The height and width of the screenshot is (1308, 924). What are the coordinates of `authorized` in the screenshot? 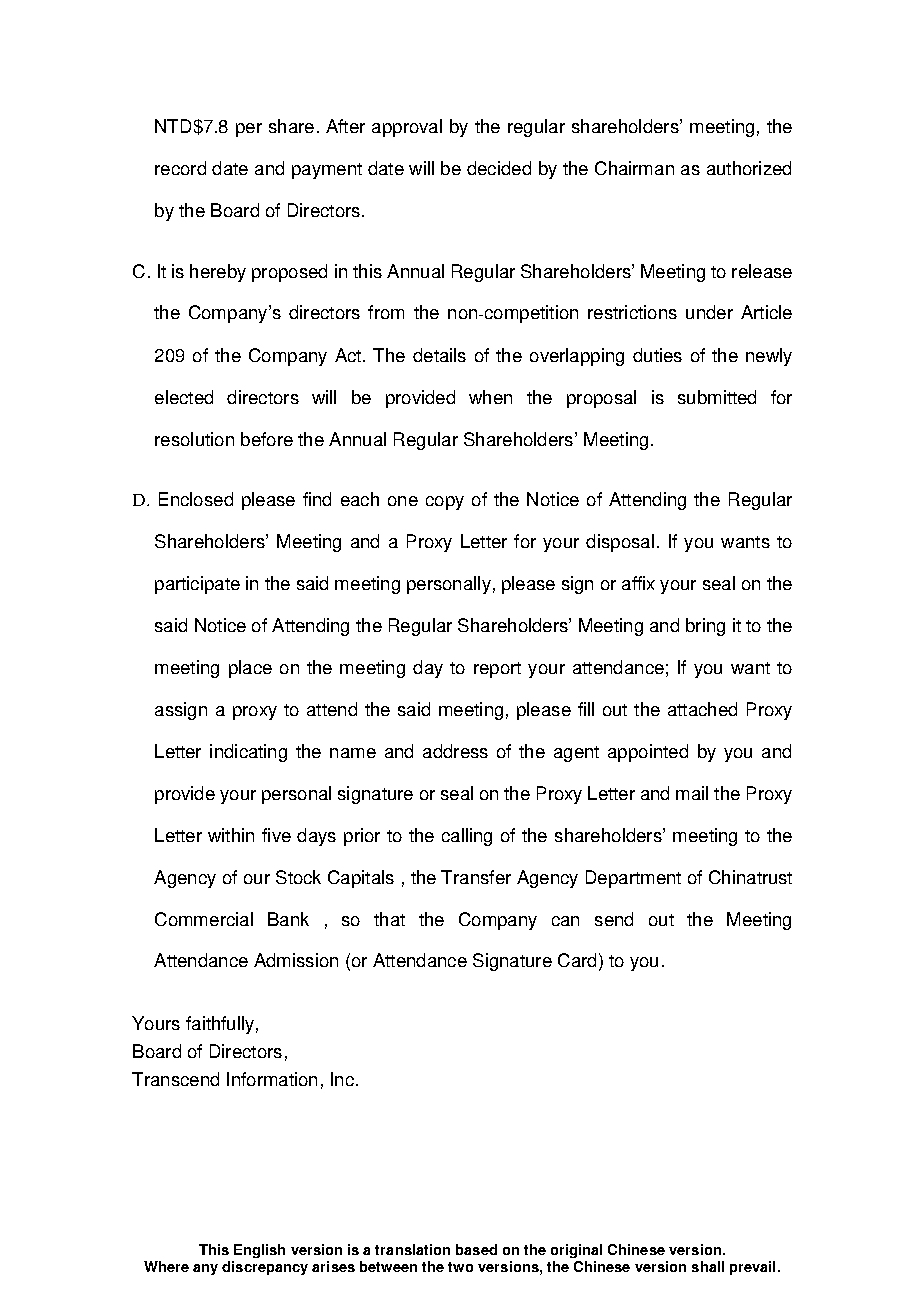 It's located at (749, 168).
